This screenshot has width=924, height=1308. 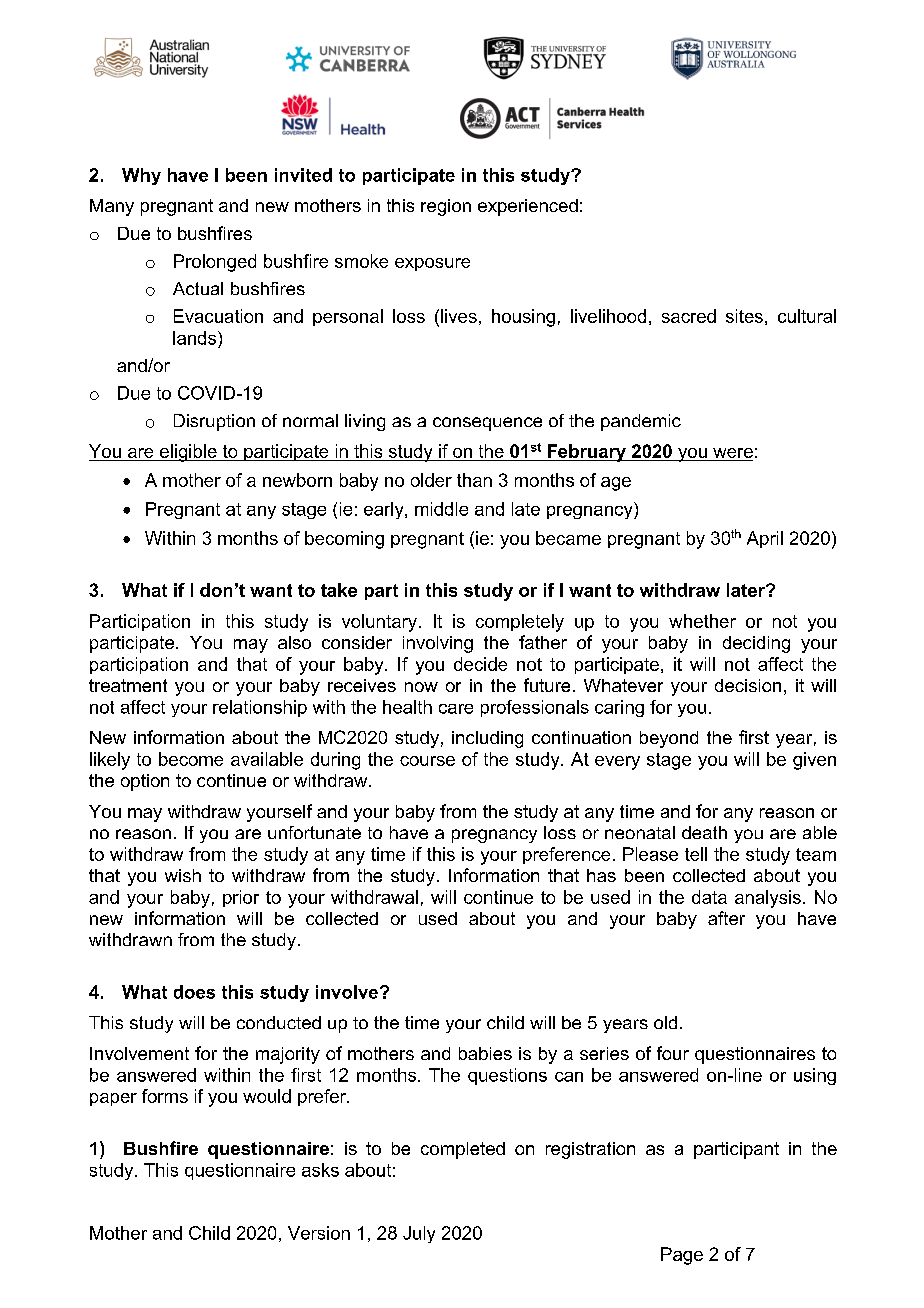 What do you see at coordinates (744, 316) in the screenshot?
I see `sites` at bounding box center [744, 316].
